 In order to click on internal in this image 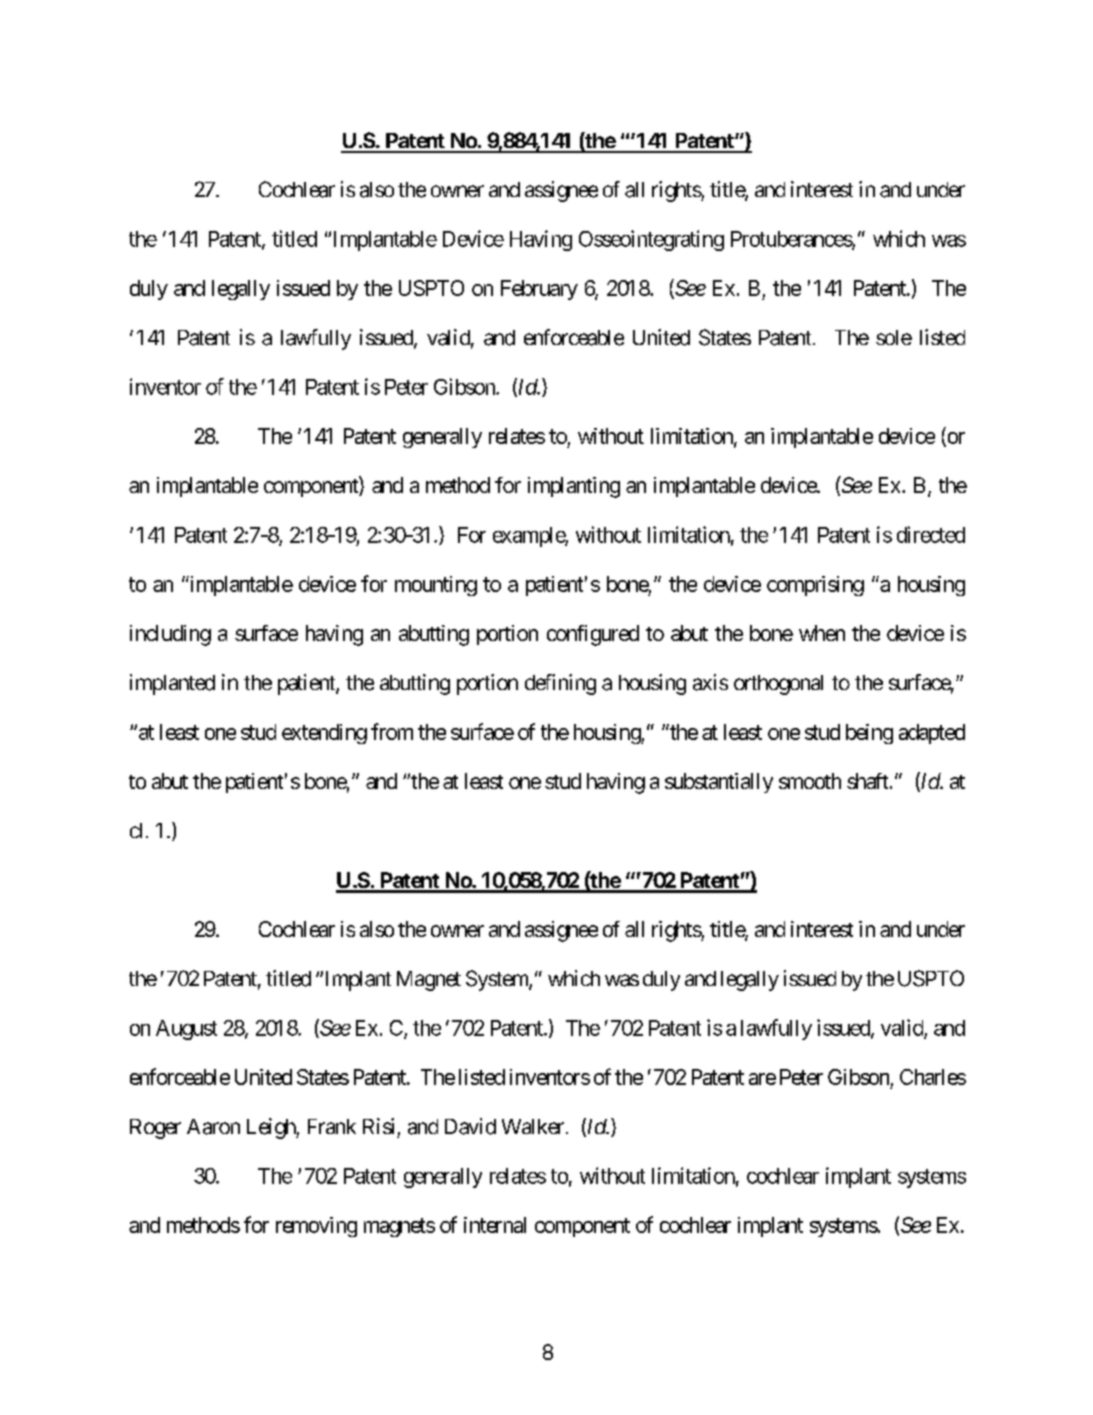, I will do `click(495, 1225)`.
